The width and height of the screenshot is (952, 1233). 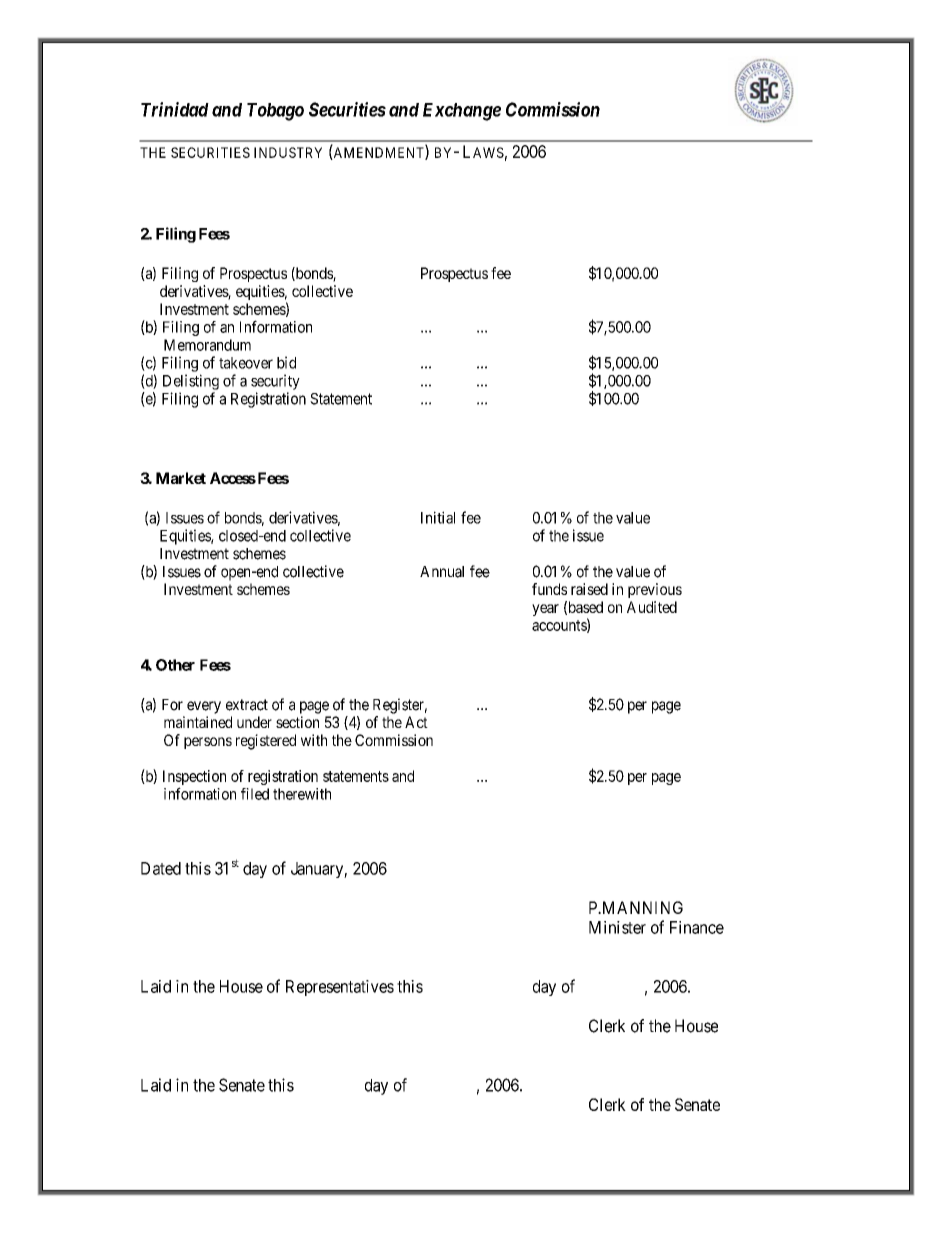 What do you see at coordinates (655, 590) in the screenshot?
I see `previous` at bounding box center [655, 590].
